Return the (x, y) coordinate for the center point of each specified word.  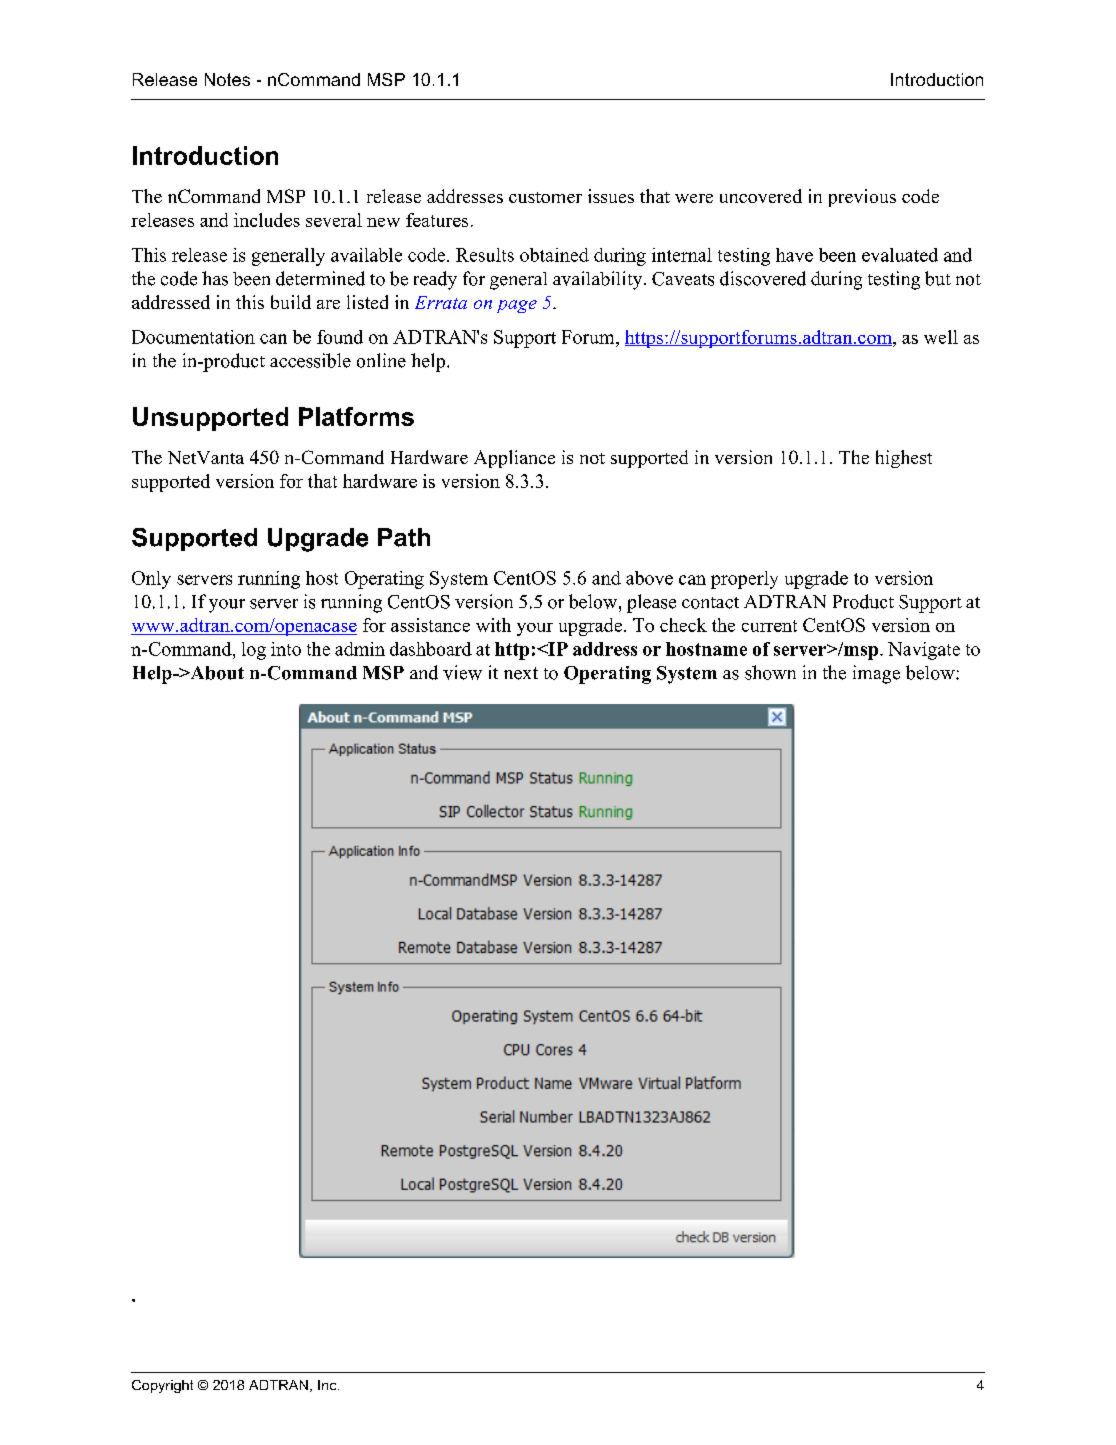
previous (862, 198)
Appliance (514, 459)
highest (904, 459)
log (254, 651)
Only (151, 580)
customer (545, 197)
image (876, 674)
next (521, 673)
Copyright (162, 1386)
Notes (227, 79)
